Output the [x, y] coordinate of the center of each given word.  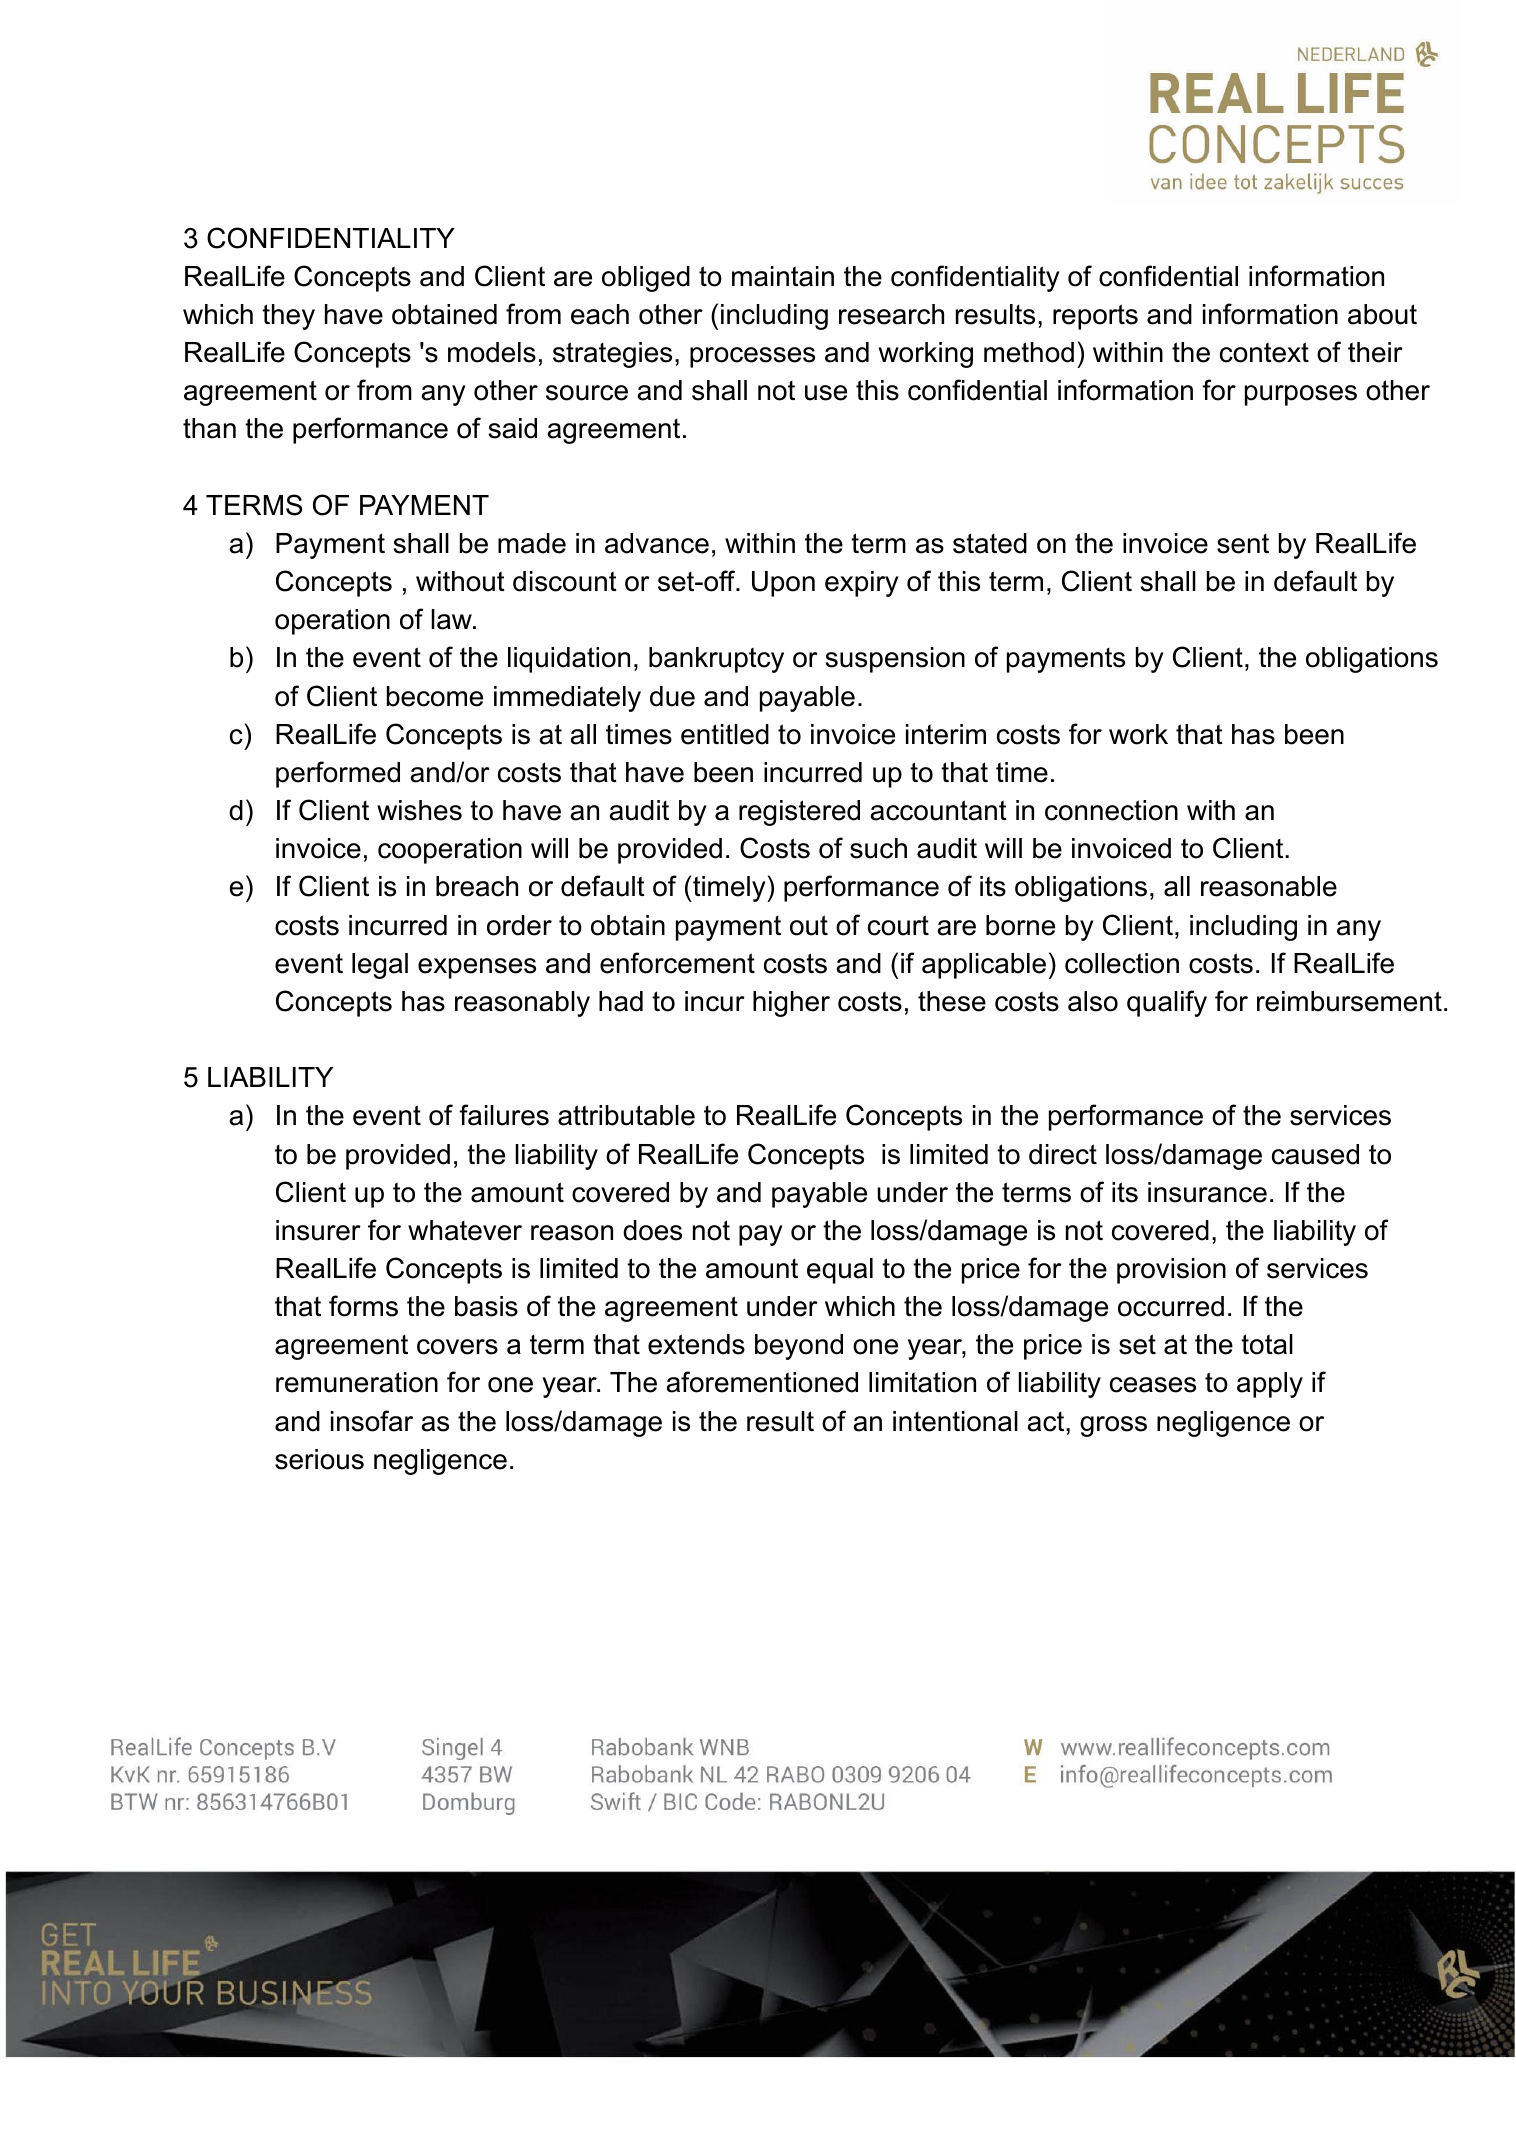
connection [1111, 810]
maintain [783, 276]
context [1264, 352]
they [288, 317]
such [878, 848]
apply [1270, 1385]
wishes [419, 810]
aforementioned [762, 1382]
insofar [372, 1421]
